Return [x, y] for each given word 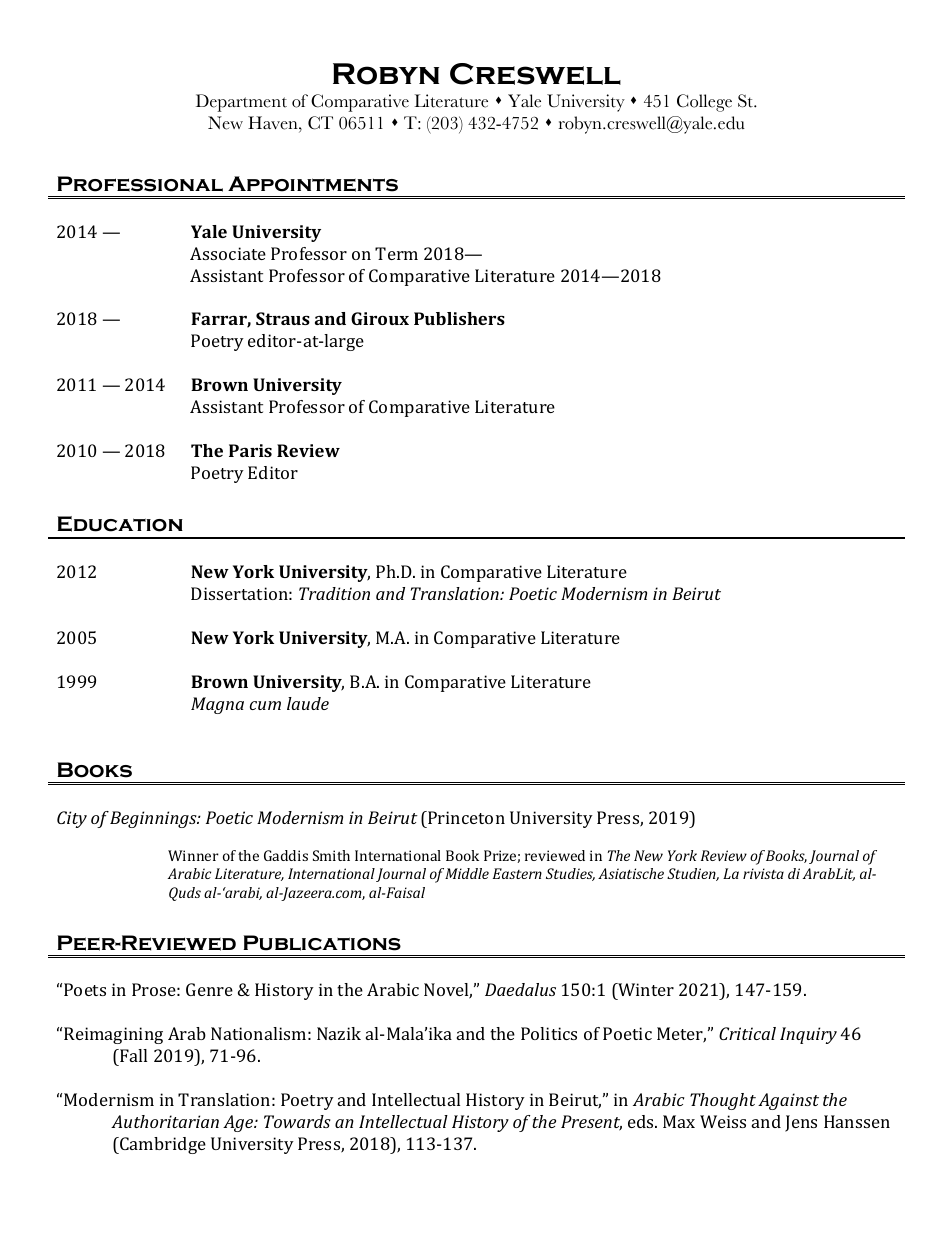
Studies [570, 874]
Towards [297, 1121]
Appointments [313, 184]
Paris [250, 450]
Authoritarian [165, 1121]
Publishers [459, 318]
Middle [467, 873]
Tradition [334, 593]
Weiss [723, 1121]
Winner [193, 855]
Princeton [465, 817]
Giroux [380, 318]
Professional [140, 184]
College [704, 103]
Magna [217, 705]
